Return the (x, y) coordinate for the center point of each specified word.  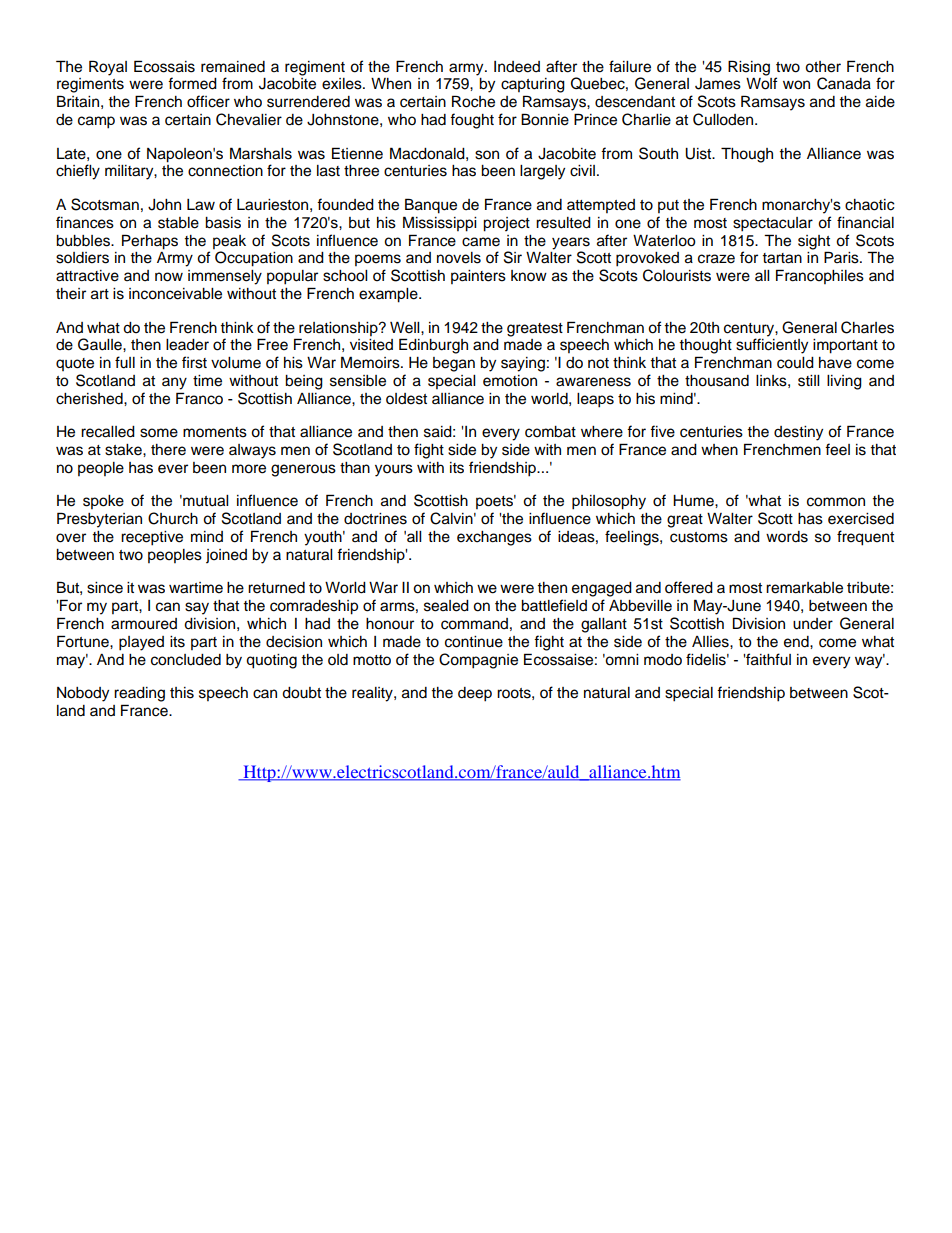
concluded (186, 660)
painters (478, 277)
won (796, 85)
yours (394, 470)
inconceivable (175, 294)
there (168, 450)
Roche (473, 101)
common (836, 502)
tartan (782, 258)
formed (192, 83)
